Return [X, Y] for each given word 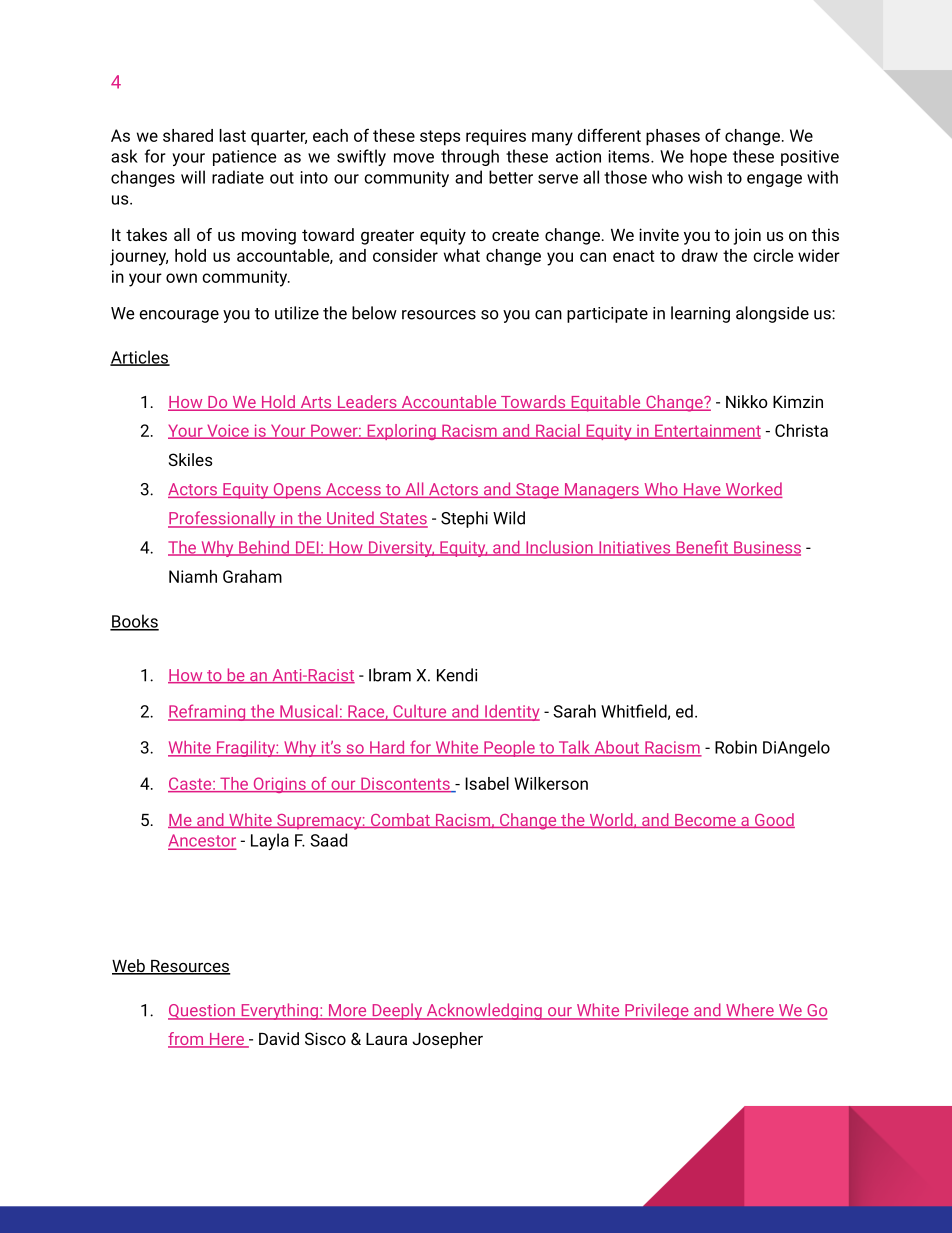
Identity [511, 713]
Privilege [657, 1011]
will [193, 177]
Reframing [208, 712]
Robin [736, 747]
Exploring [401, 432]
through [470, 157]
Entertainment [707, 431]
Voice [228, 431]
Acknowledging [484, 1011]
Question [202, 1012]
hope [708, 157]
